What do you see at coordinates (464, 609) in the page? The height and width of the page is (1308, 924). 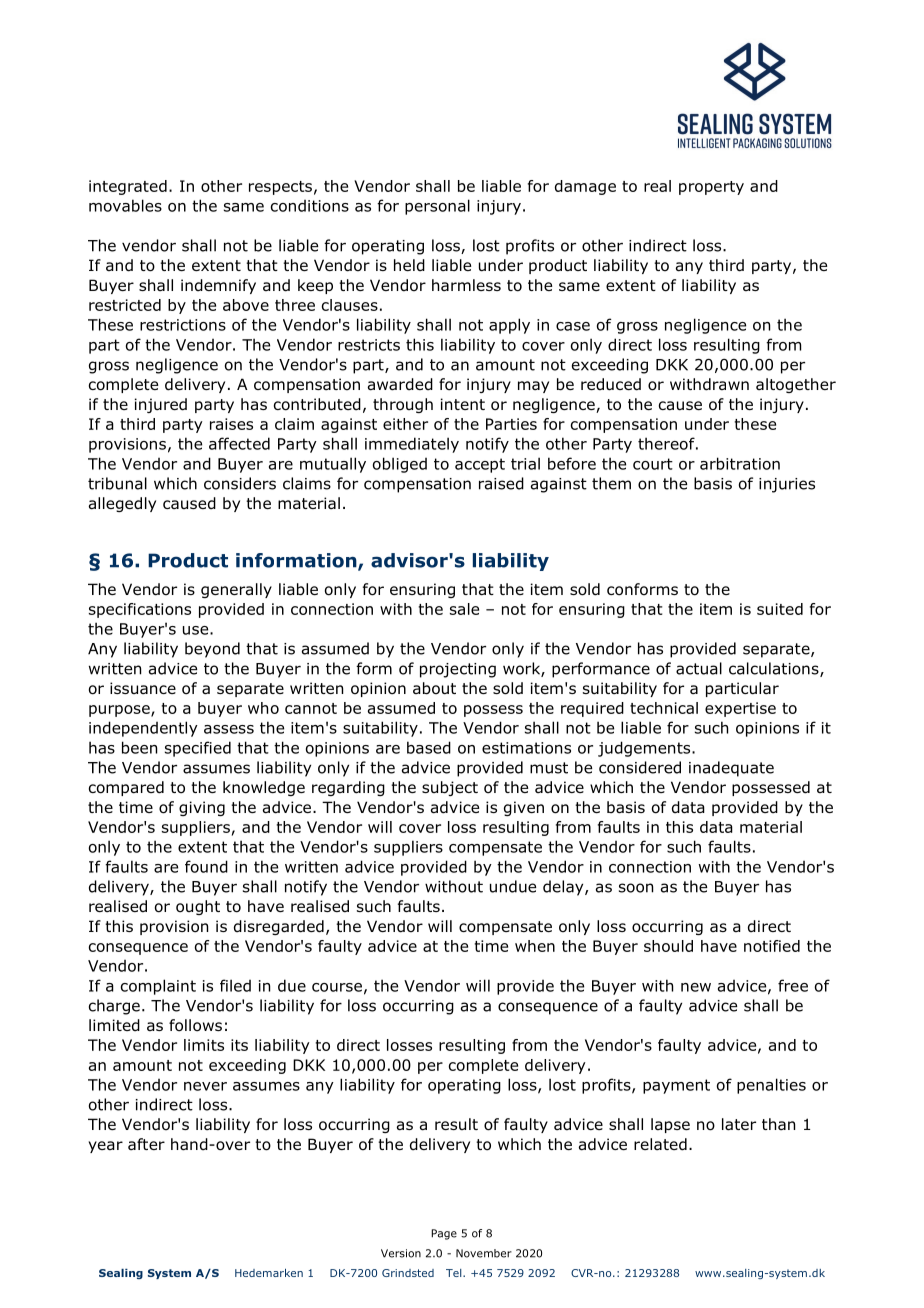 I see `sale` at bounding box center [464, 609].
